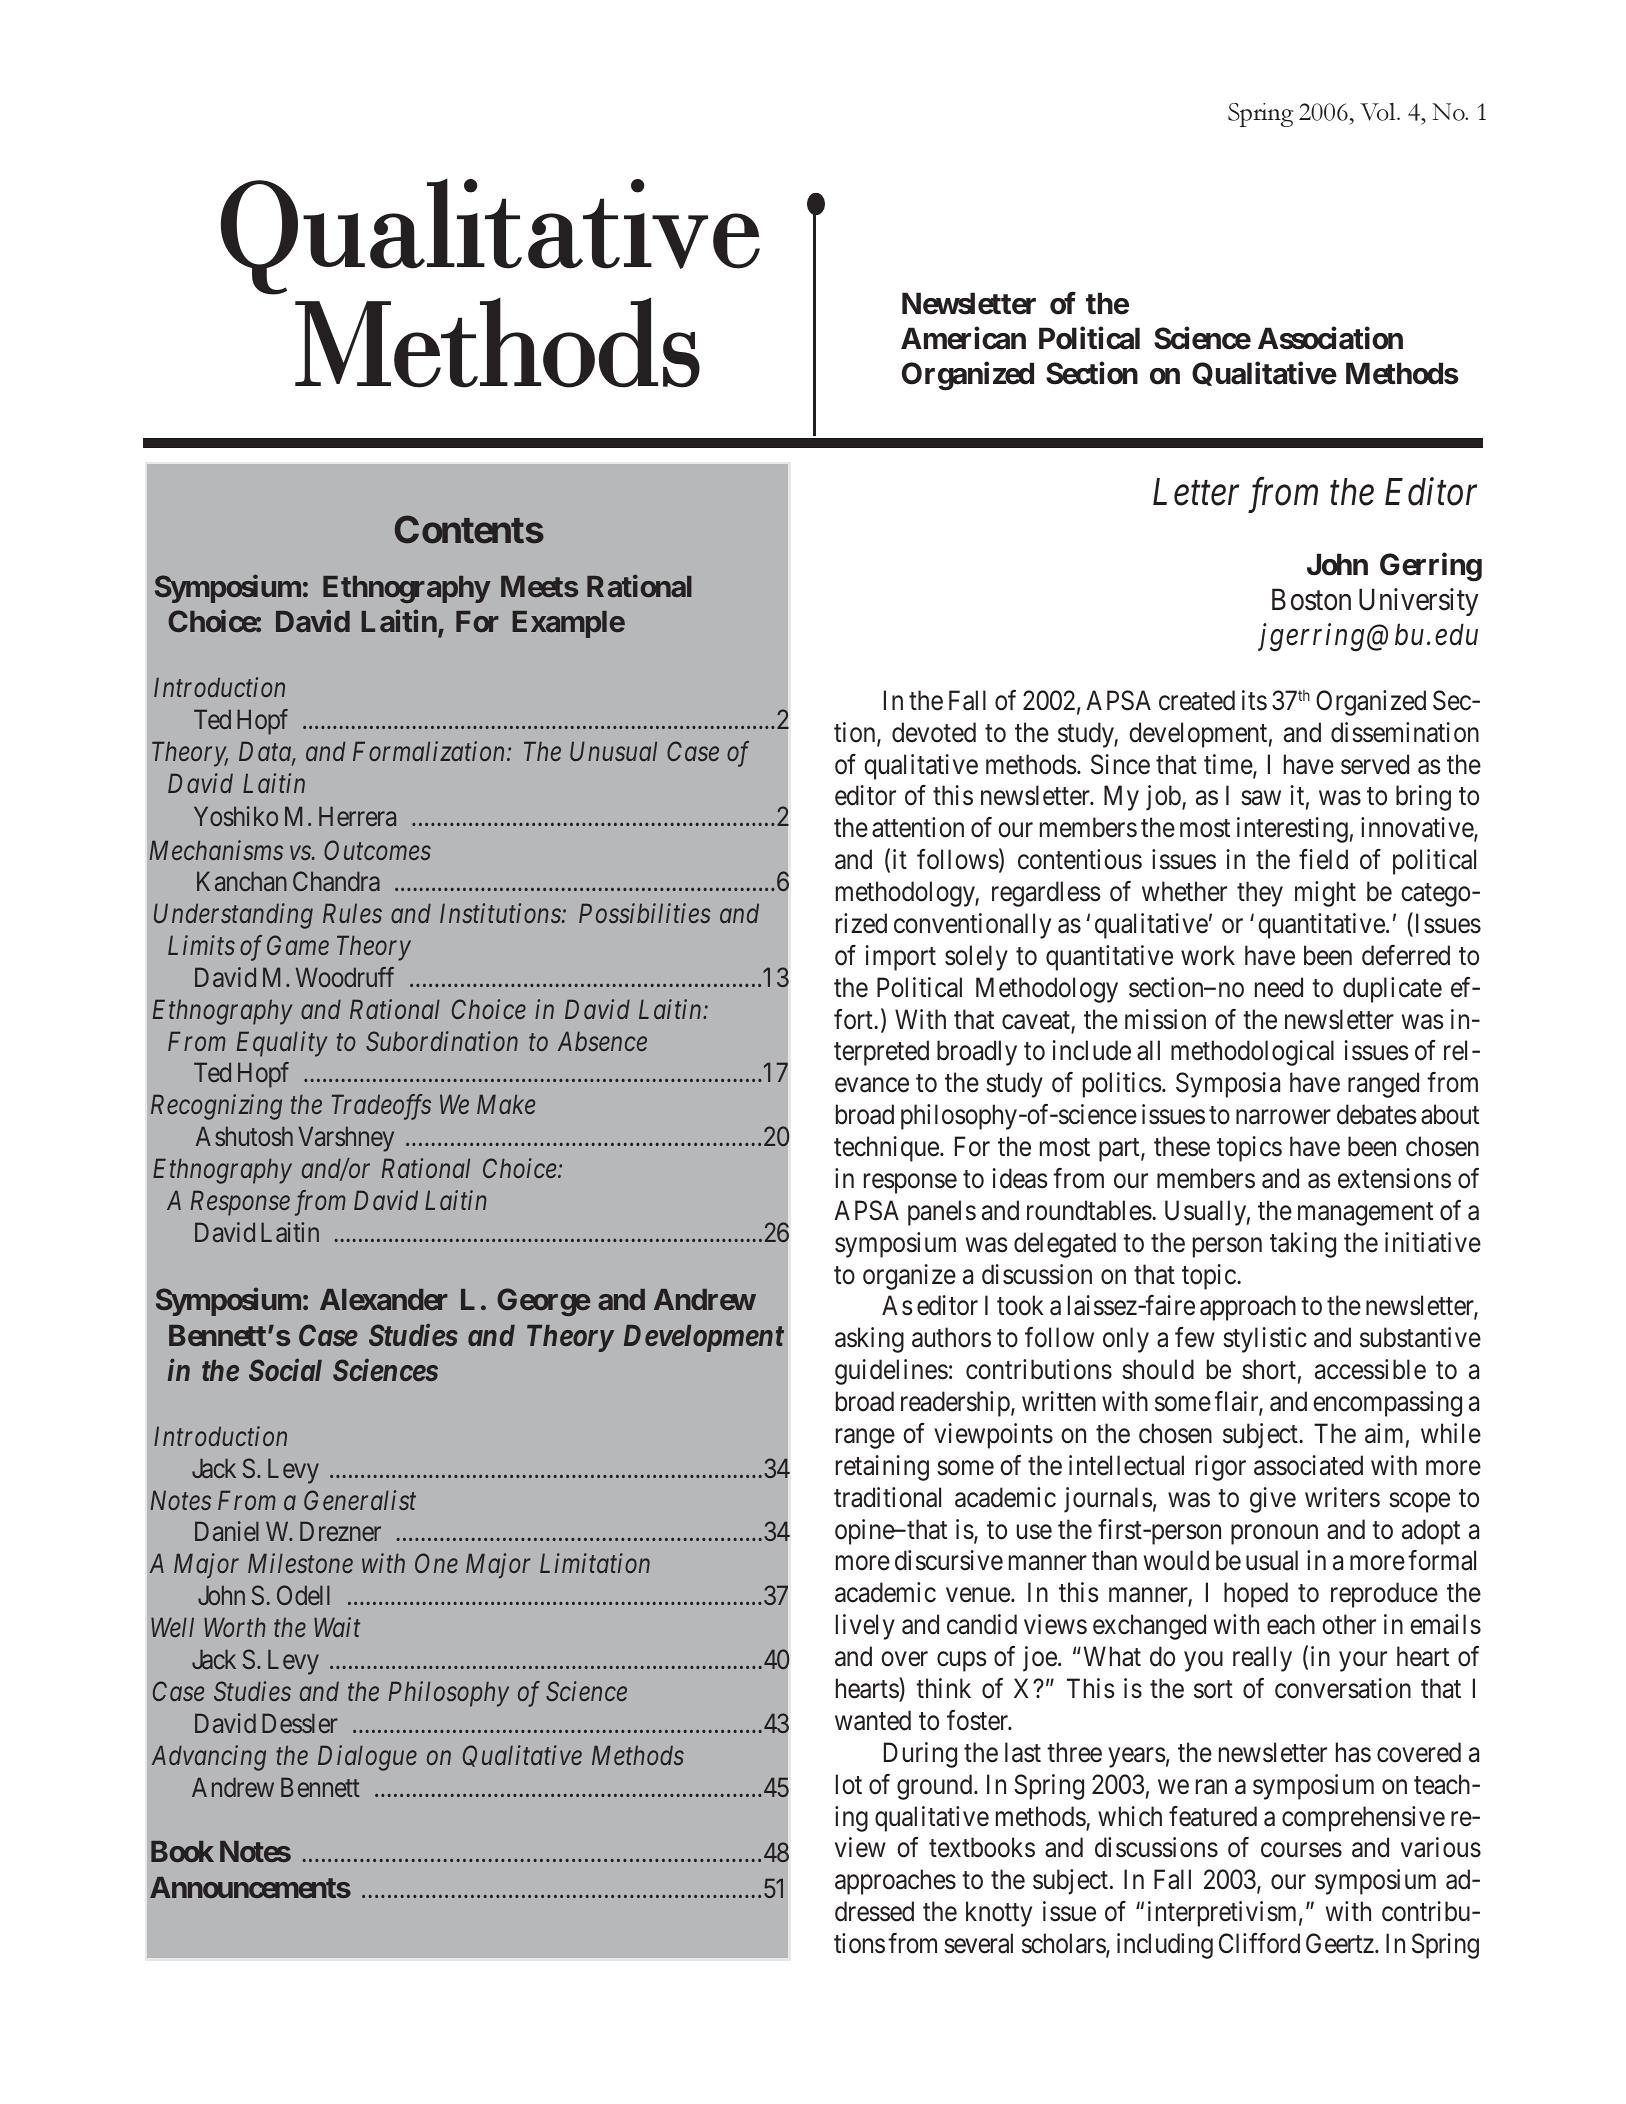  I want to click on lot, so click(849, 1784).
